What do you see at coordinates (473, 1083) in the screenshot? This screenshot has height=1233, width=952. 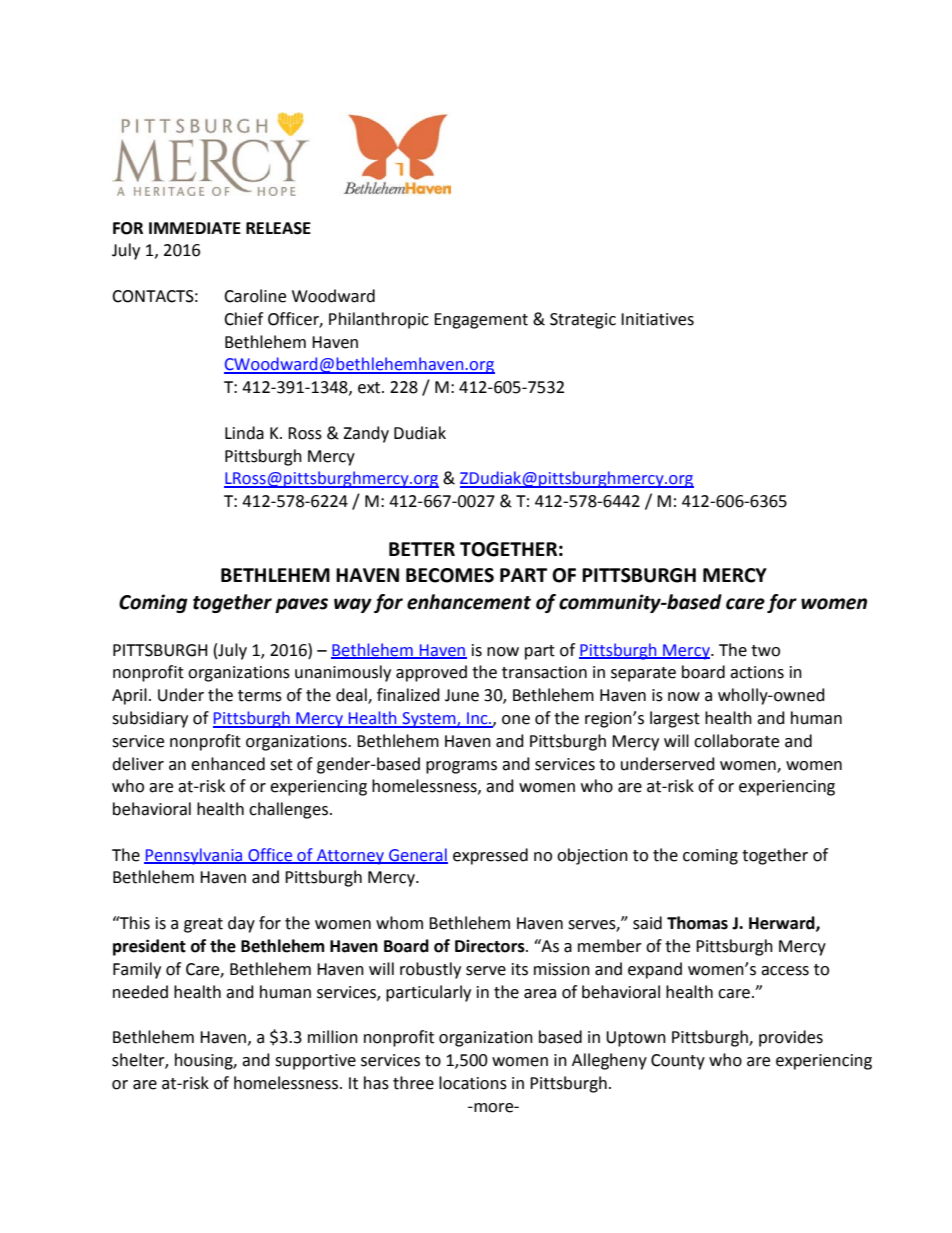 I see `locations` at bounding box center [473, 1083].
